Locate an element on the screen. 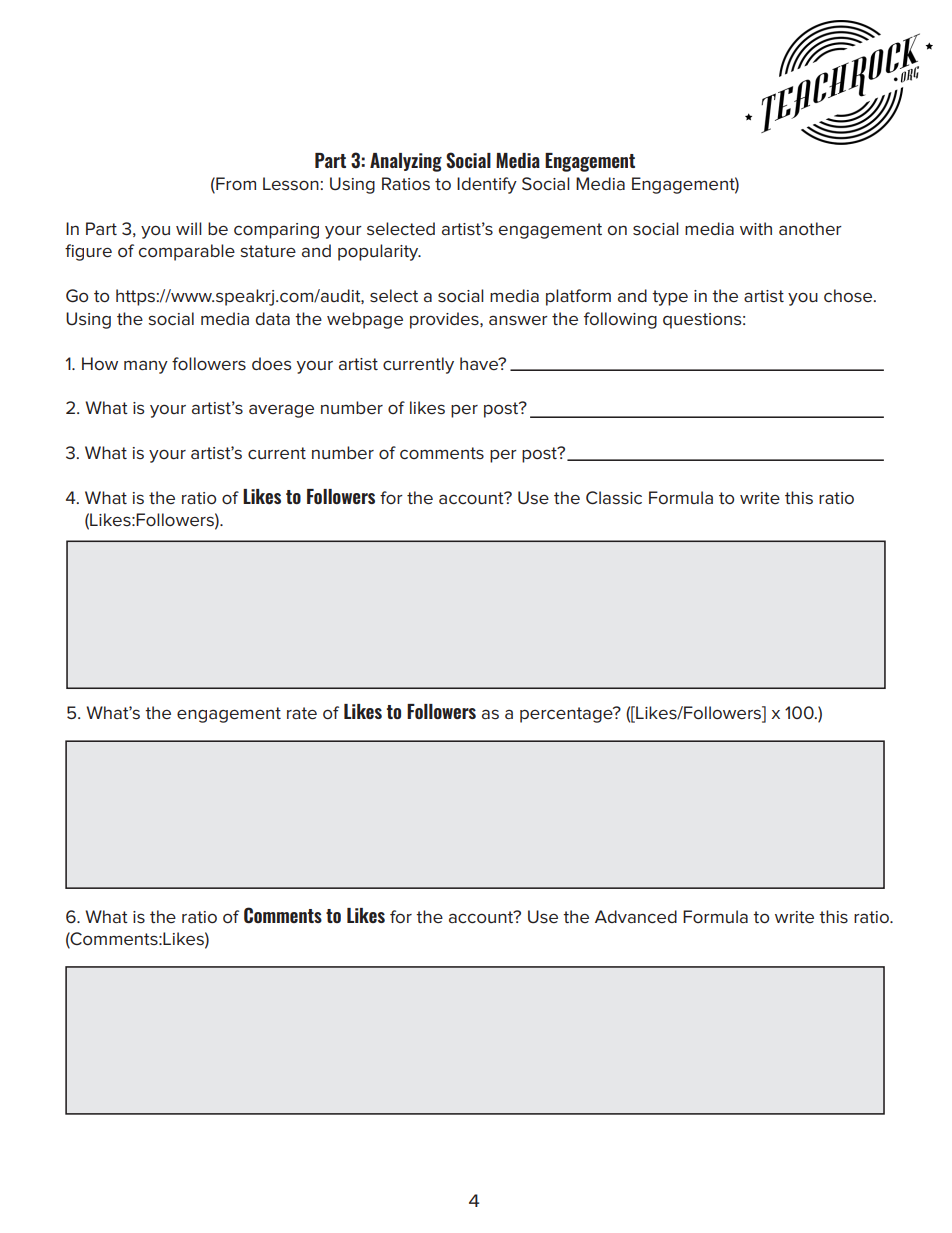  Classic is located at coordinates (614, 498).
